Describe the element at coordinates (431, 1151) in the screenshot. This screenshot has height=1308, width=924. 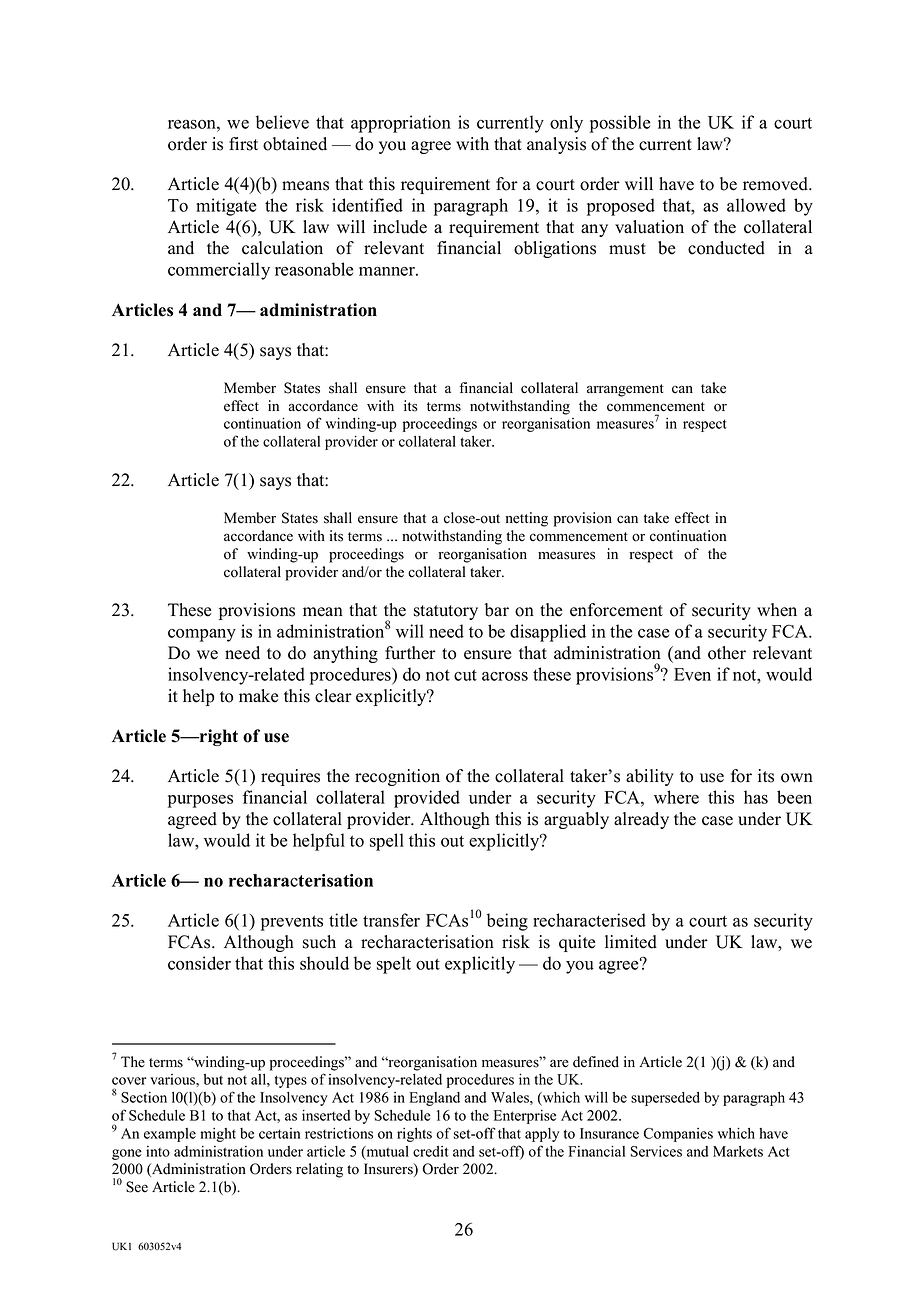
I see `credit` at that location.
